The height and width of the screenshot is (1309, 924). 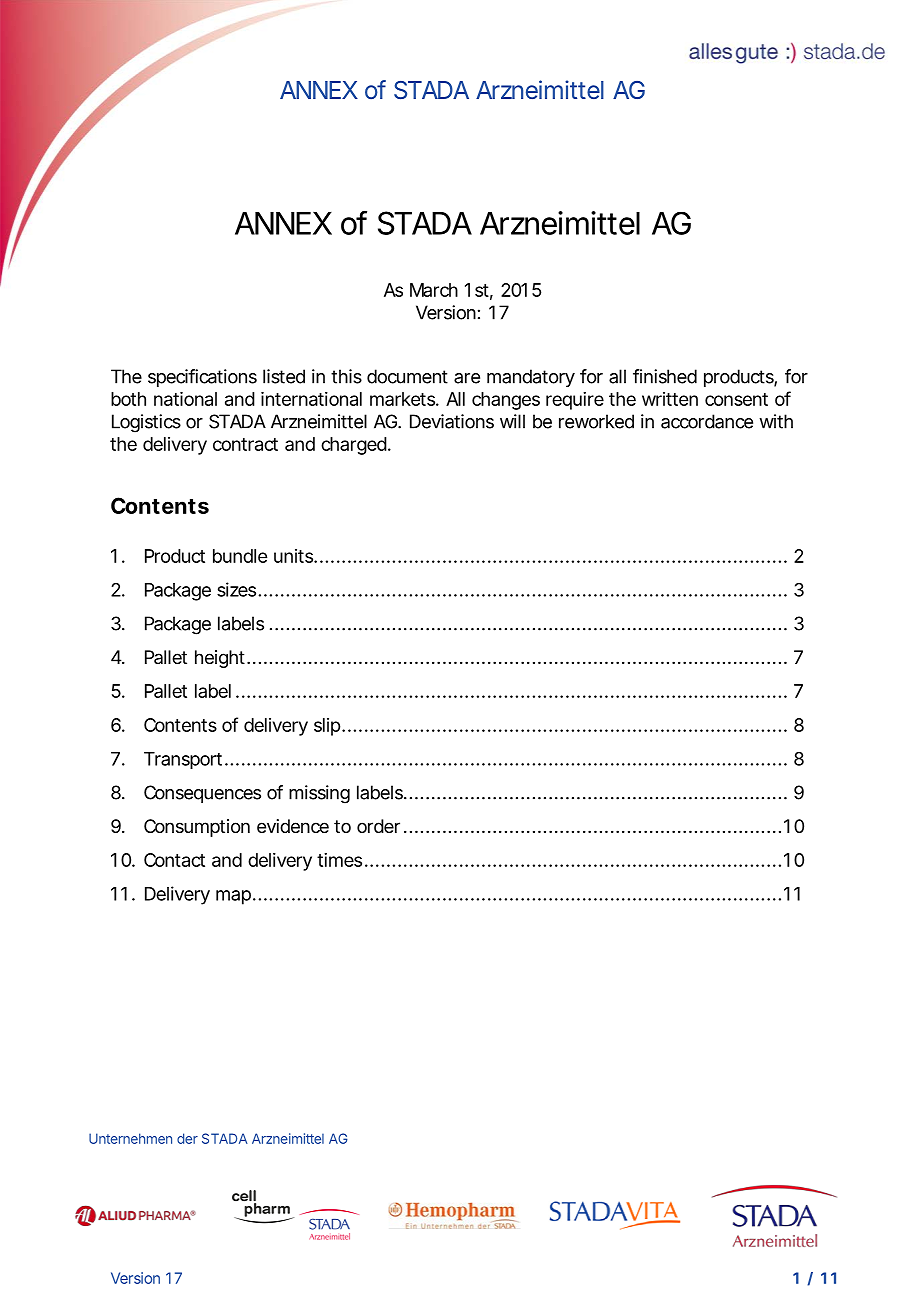 I want to click on Consequences, so click(x=202, y=794).
